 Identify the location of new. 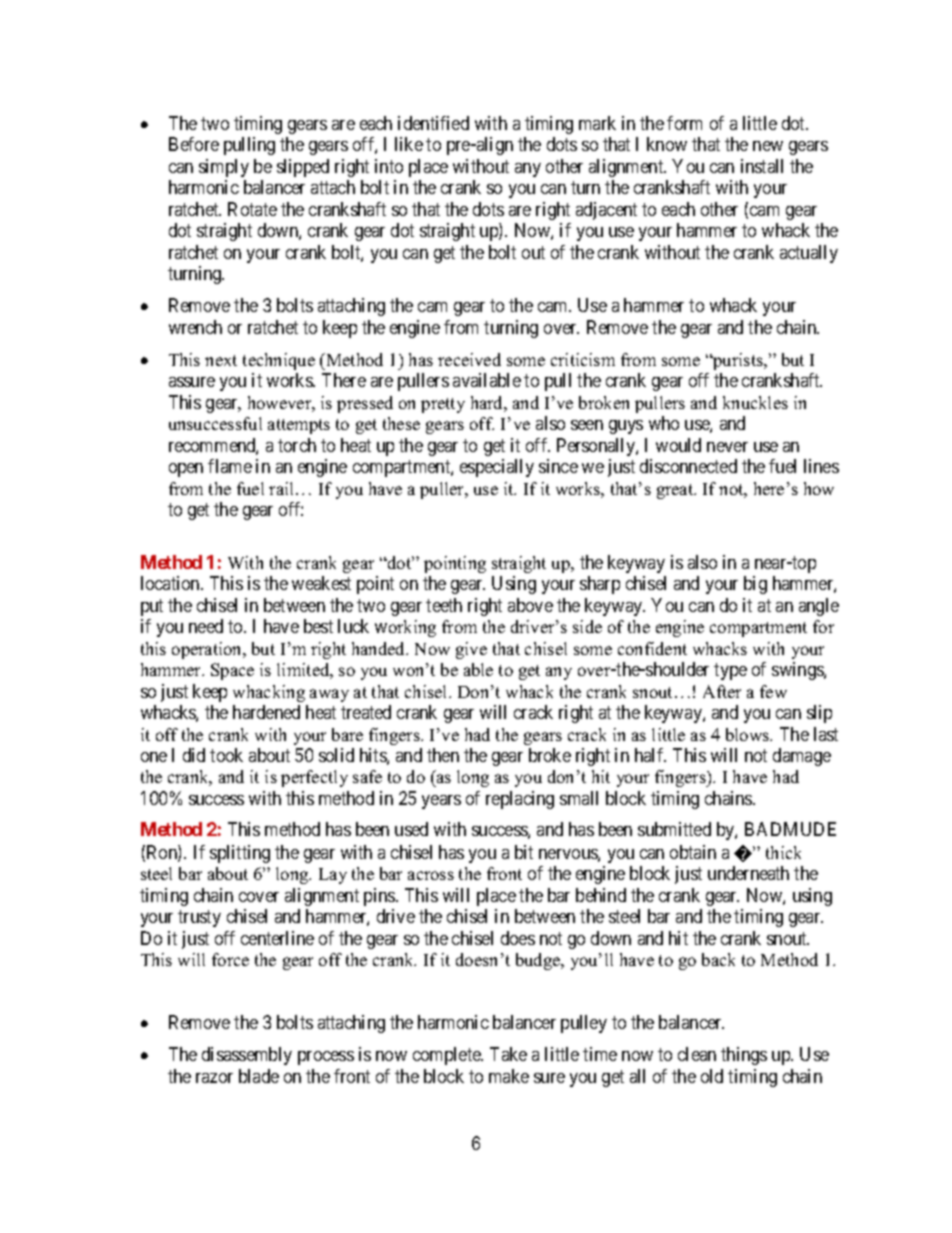
(768, 146).
